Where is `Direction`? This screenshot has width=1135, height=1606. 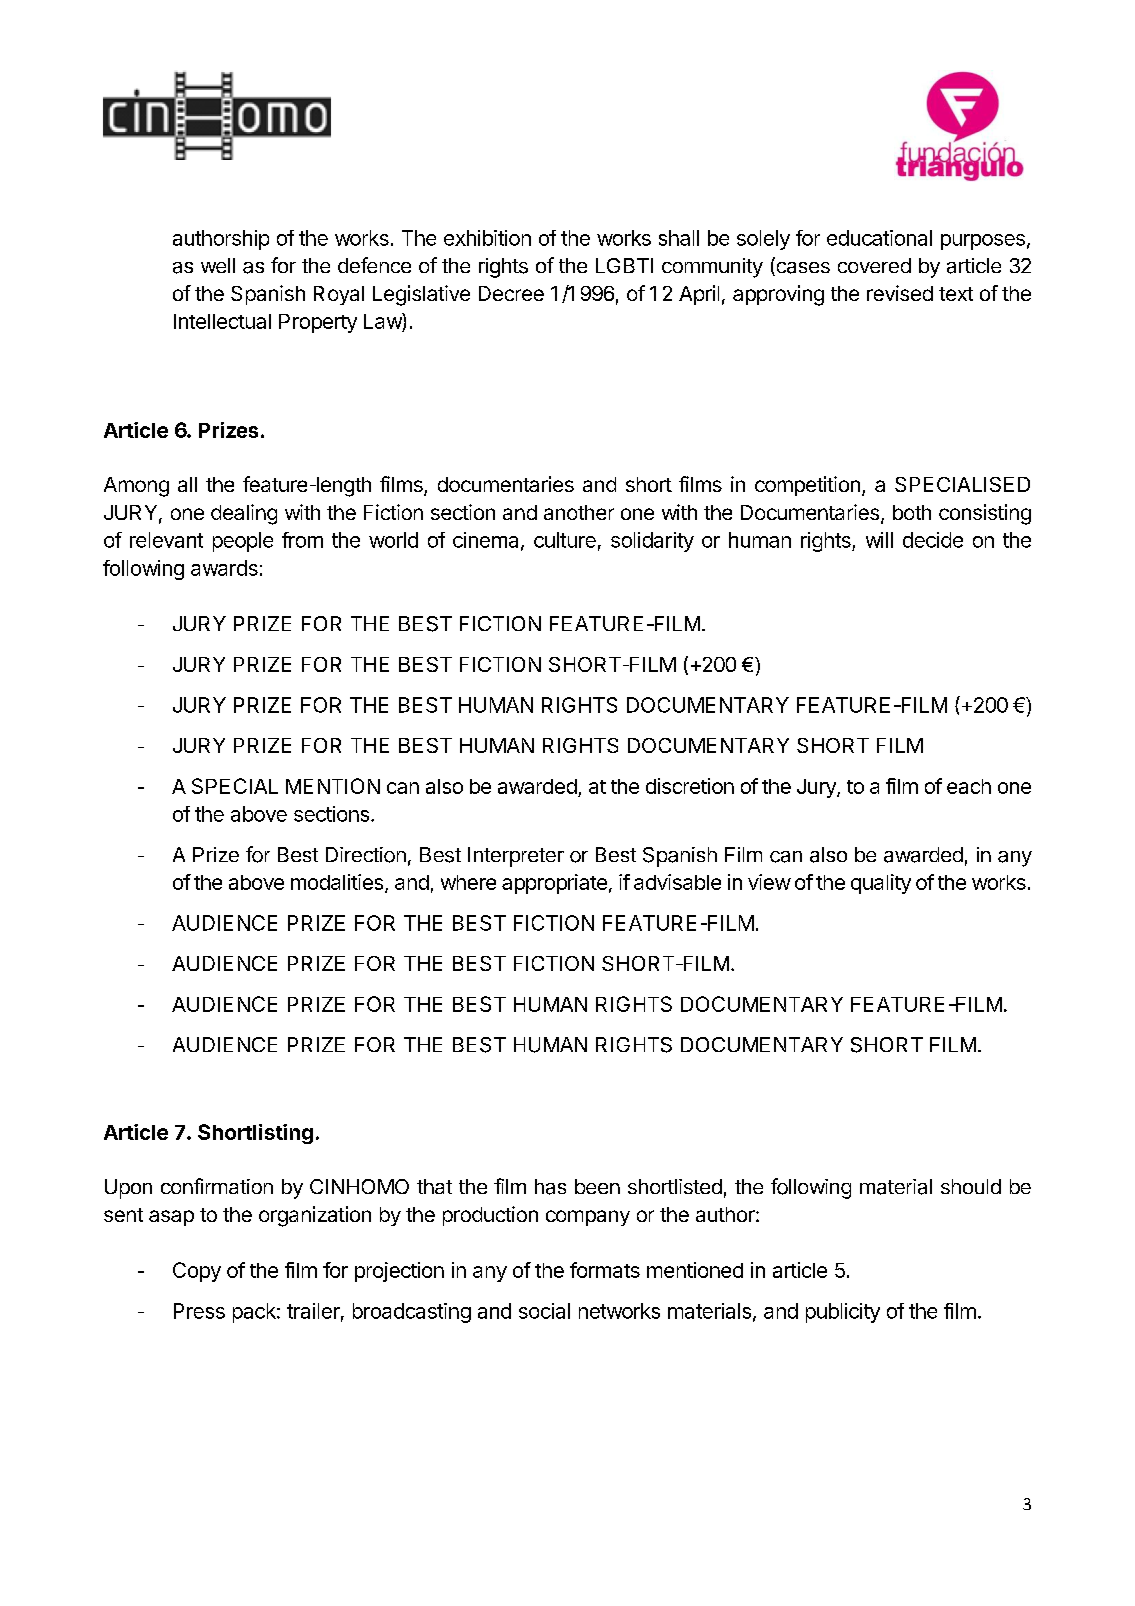 Direction is located at coordinates (366, 855).
